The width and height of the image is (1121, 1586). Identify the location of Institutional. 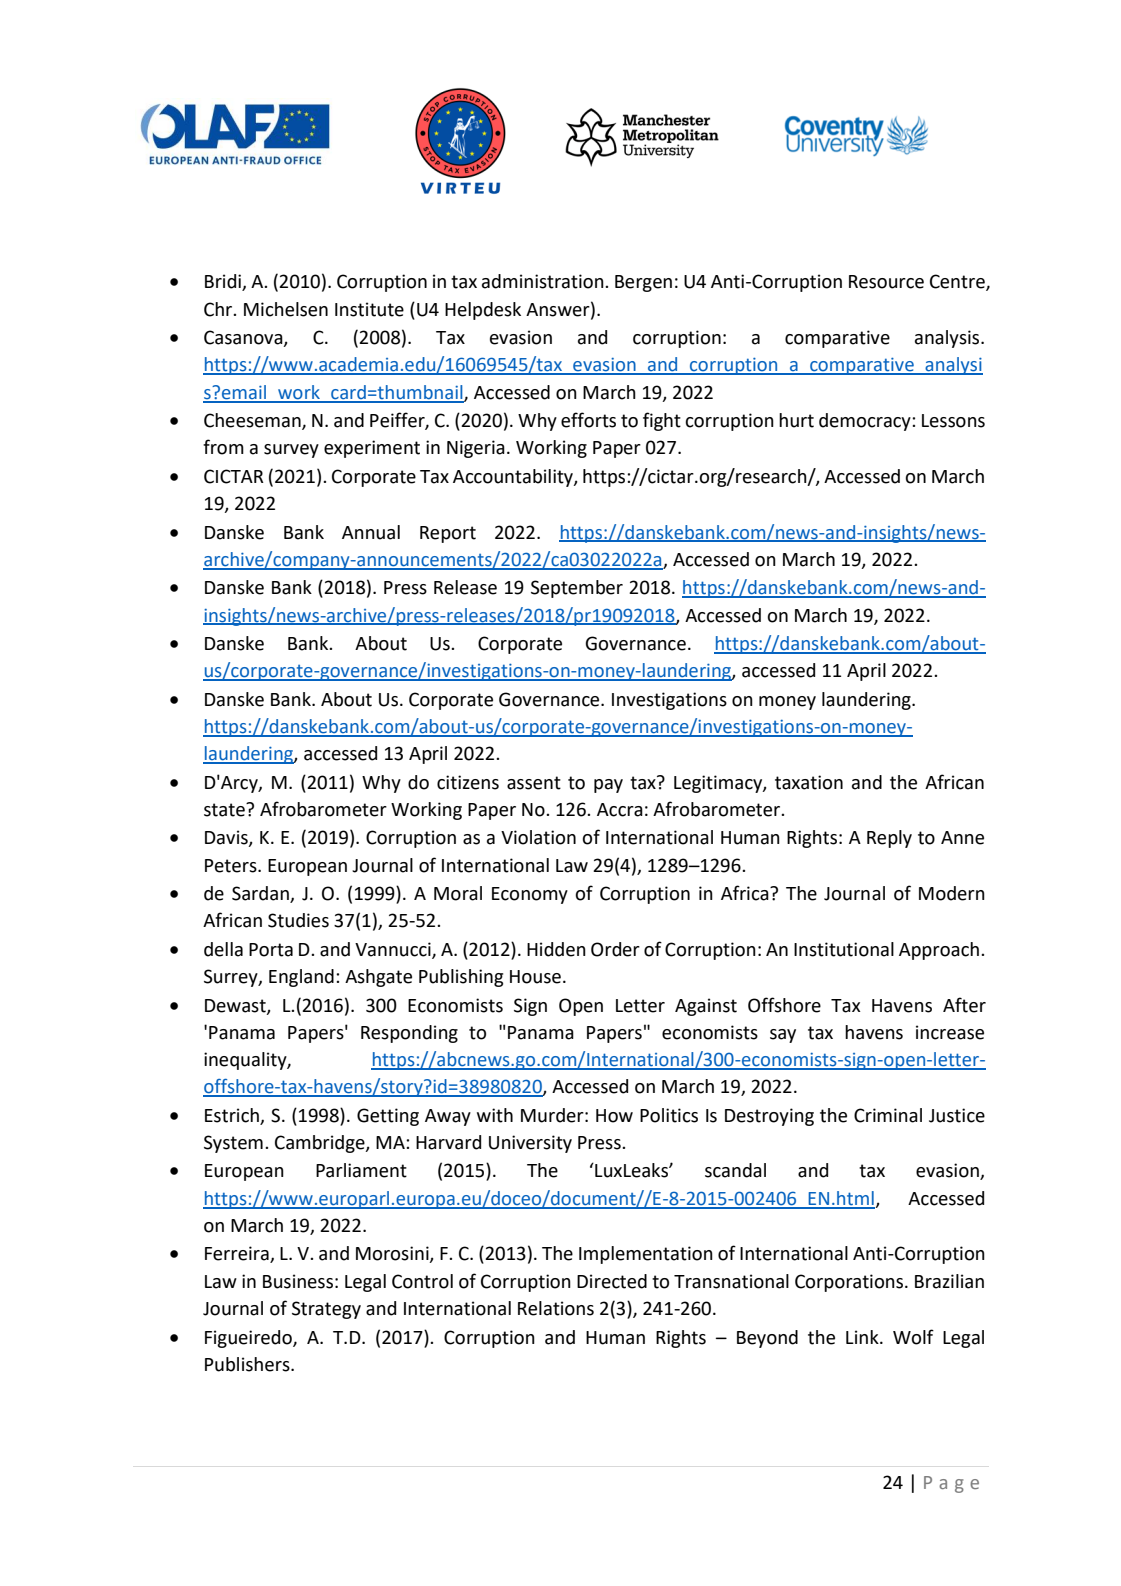
(844, 949).
